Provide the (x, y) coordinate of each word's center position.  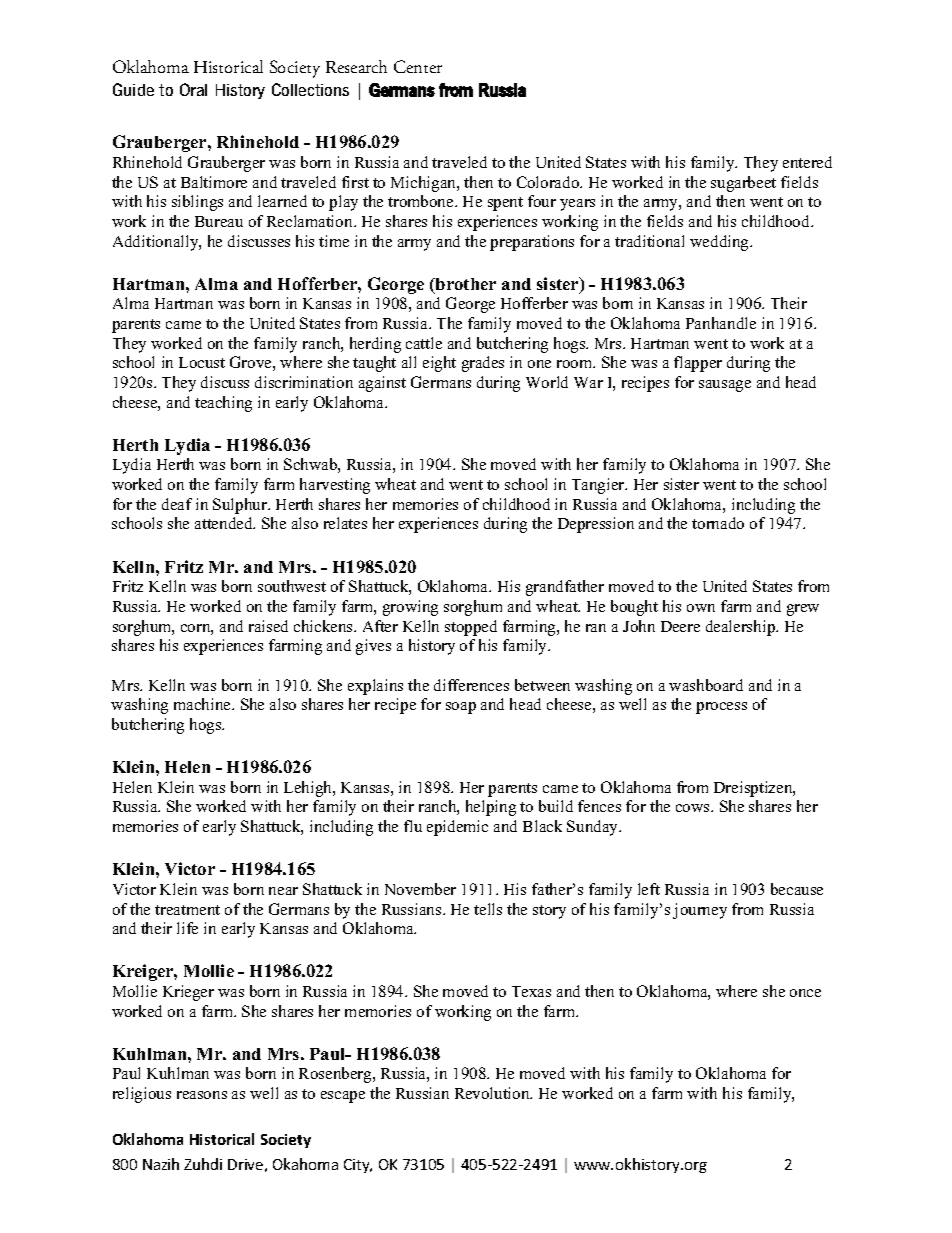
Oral (193, 89)
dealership (742, 628)
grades (483, 364)
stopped (471, 628)
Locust (202, 362)
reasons (202, 1095)
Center (418, 66)
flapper (698, 364)
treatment (187, 910)
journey (700, 911)
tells (488, 909)
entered (807, 162)
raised (268, 626)
